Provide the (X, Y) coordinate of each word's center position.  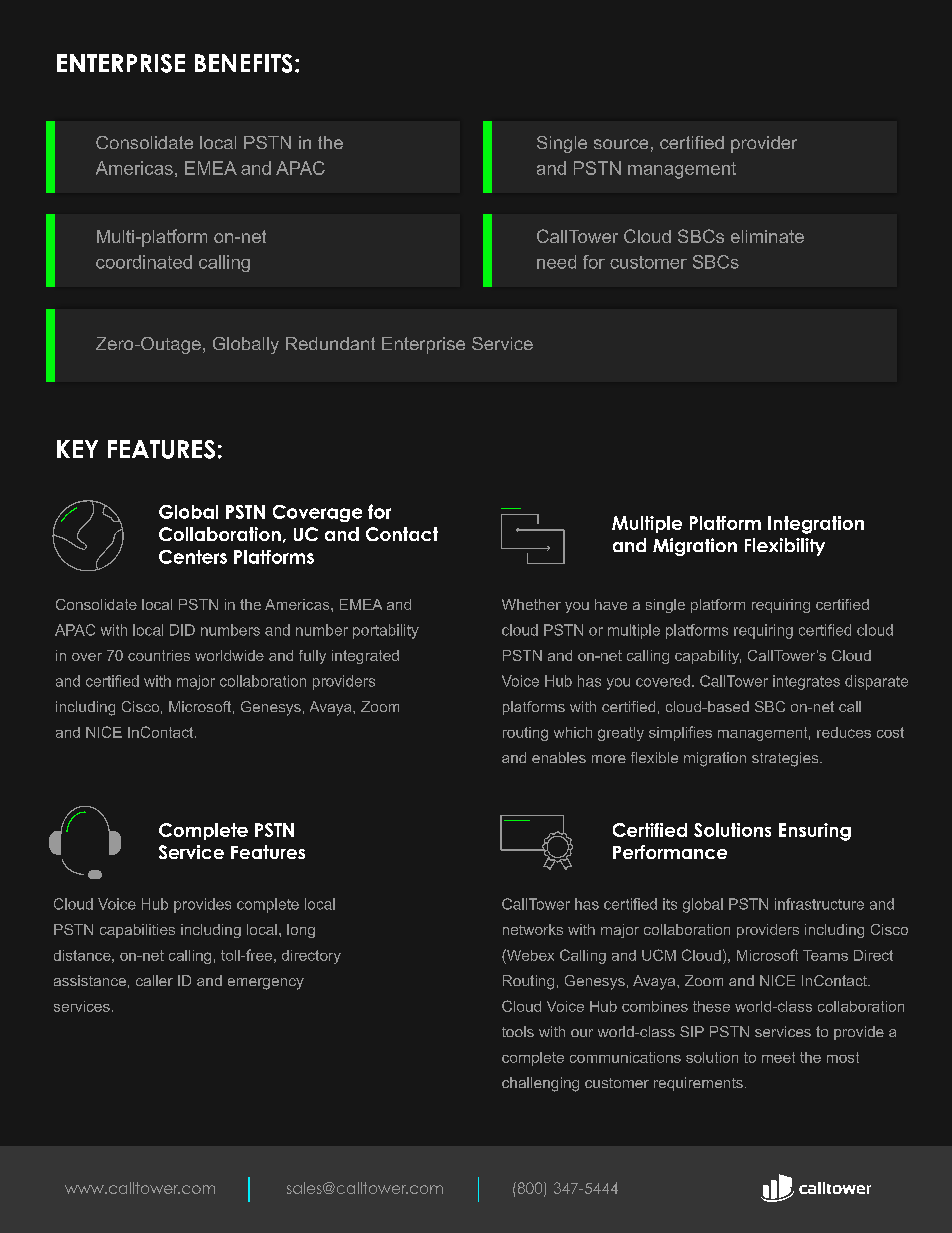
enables (559, 757)
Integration (816, 525)
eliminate (767, 236)
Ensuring (815, 832)
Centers (193, 557)
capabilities (137, 931)
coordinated (144, 262)
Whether (531, 604)
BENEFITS (243, 63)
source (621, 144)
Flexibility (785, 547)
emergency (266, 984)
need (556, 262)
